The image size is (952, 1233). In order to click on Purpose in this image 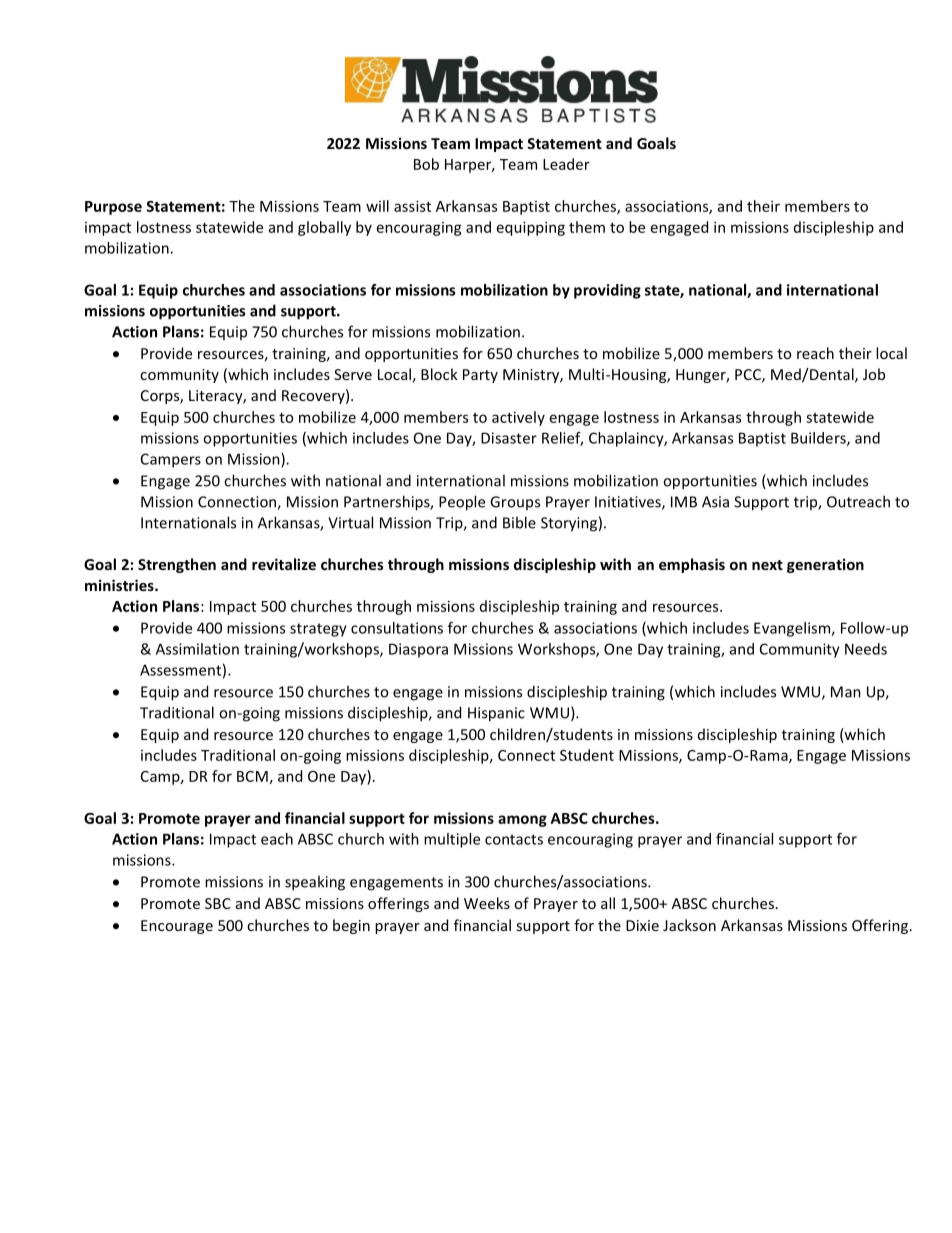, I will do `click(113, 208)`.
